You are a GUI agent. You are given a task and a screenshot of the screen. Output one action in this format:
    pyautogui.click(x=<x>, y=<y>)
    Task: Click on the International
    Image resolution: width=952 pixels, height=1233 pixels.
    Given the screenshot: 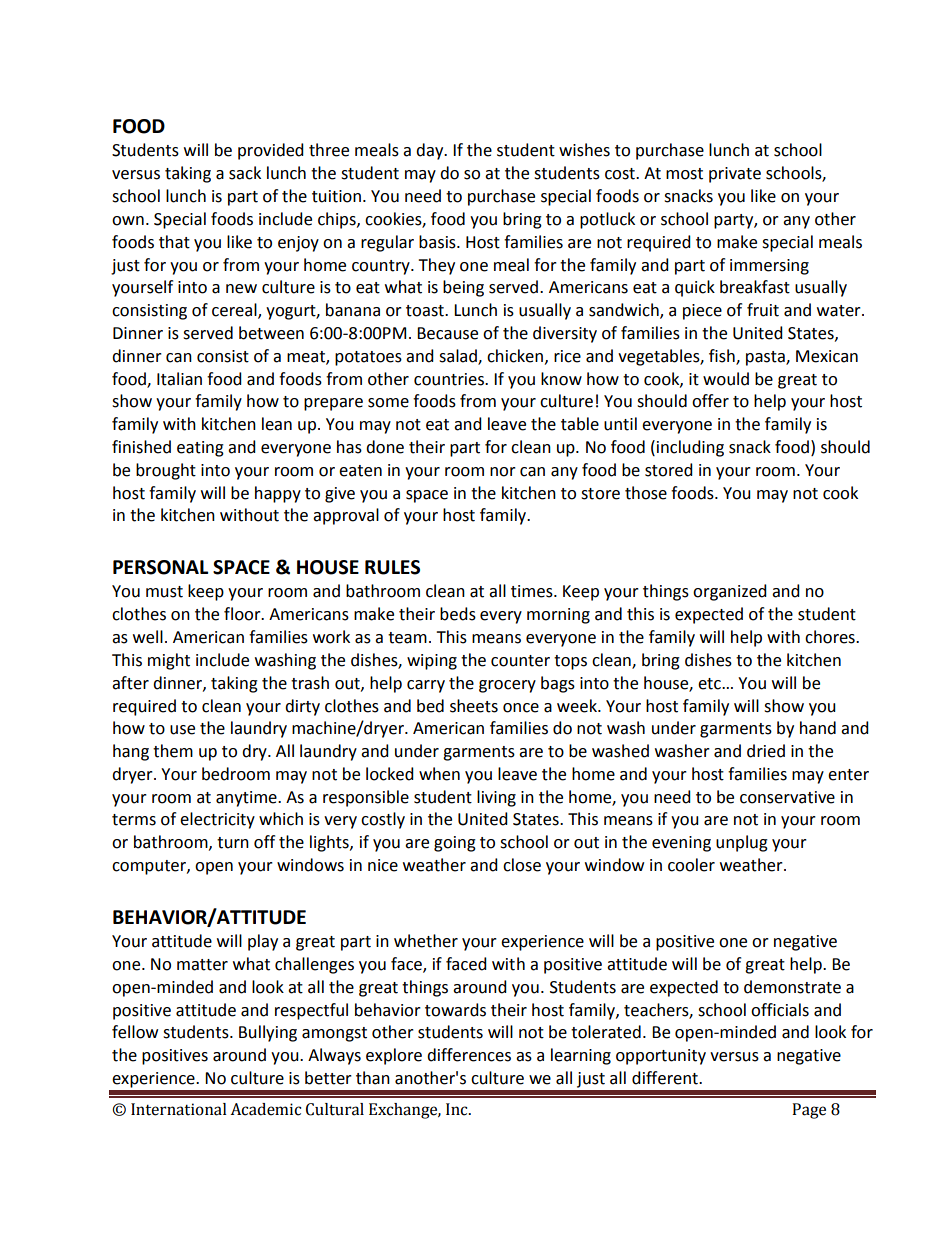 What is the action you would take?
    pyautogui.click(x=179, y=1109)
